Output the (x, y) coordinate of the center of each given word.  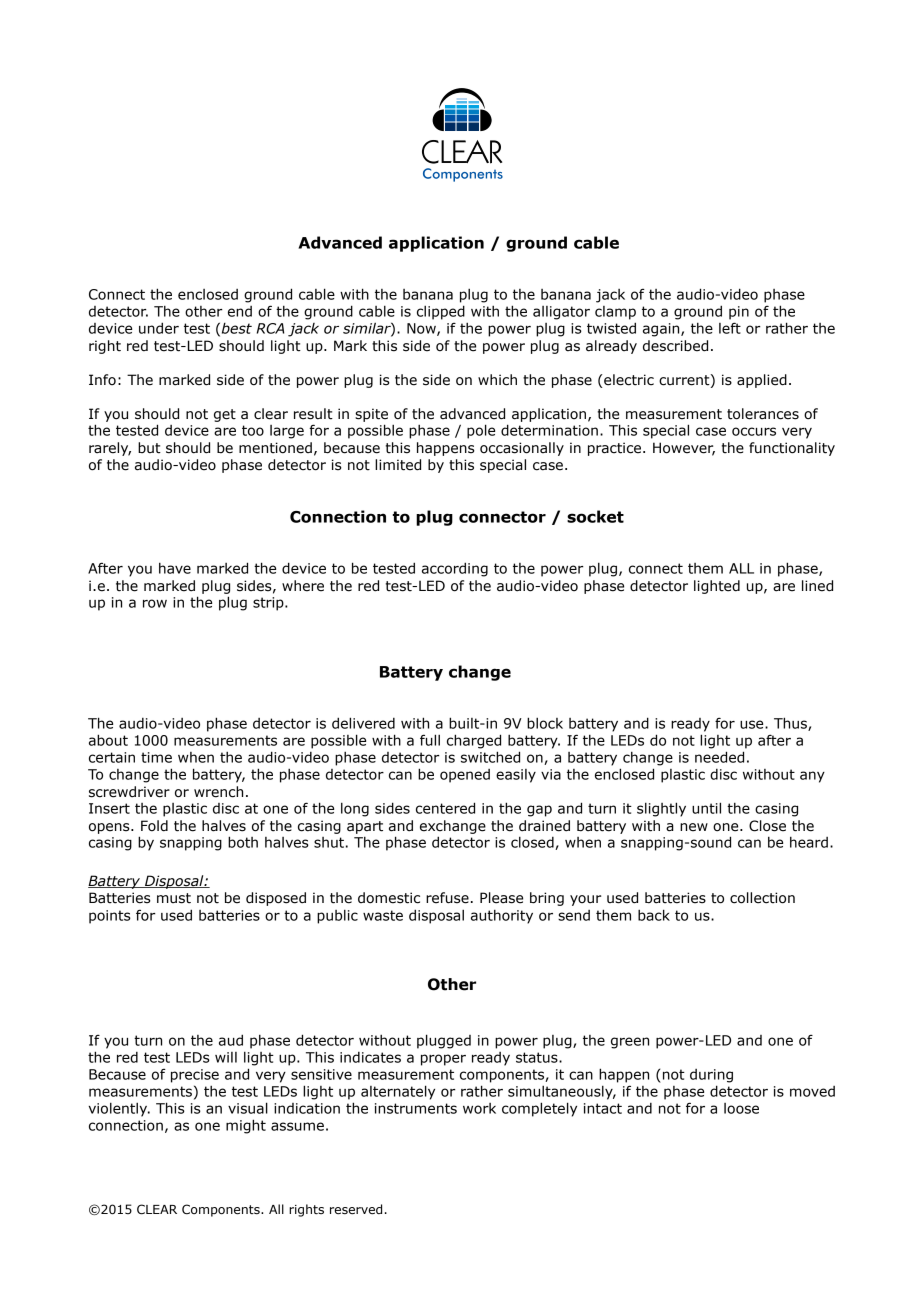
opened (465, 776)
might (246, 1126)
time (156, 757)
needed (719, 757)
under (159, 328)
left (730, 328)
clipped (441, 312)
